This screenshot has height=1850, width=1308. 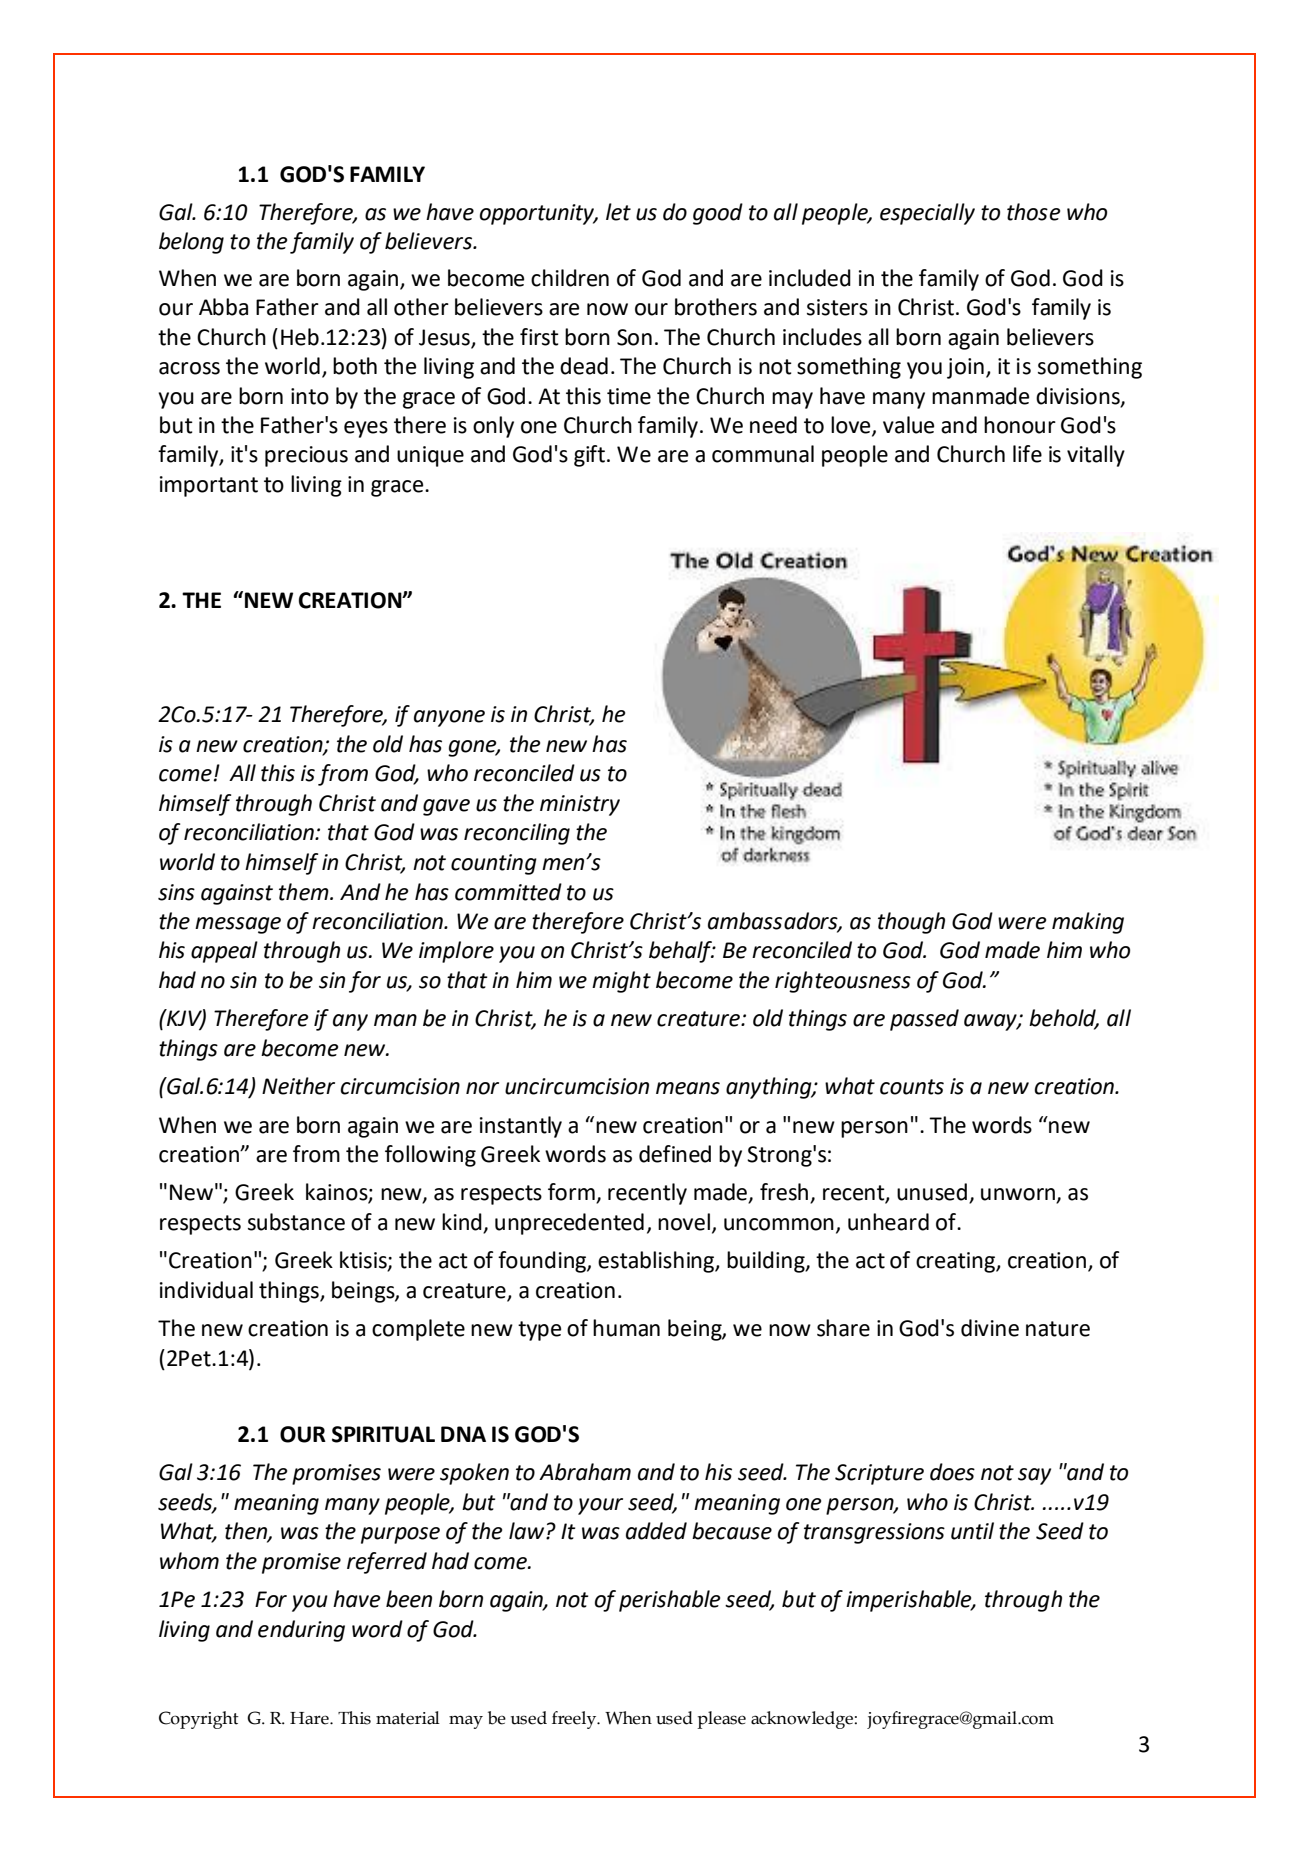 What do you see at coordinates (301, 1631) in the screenshot?
I see `enduring` at bounding box center [301, 1631].
